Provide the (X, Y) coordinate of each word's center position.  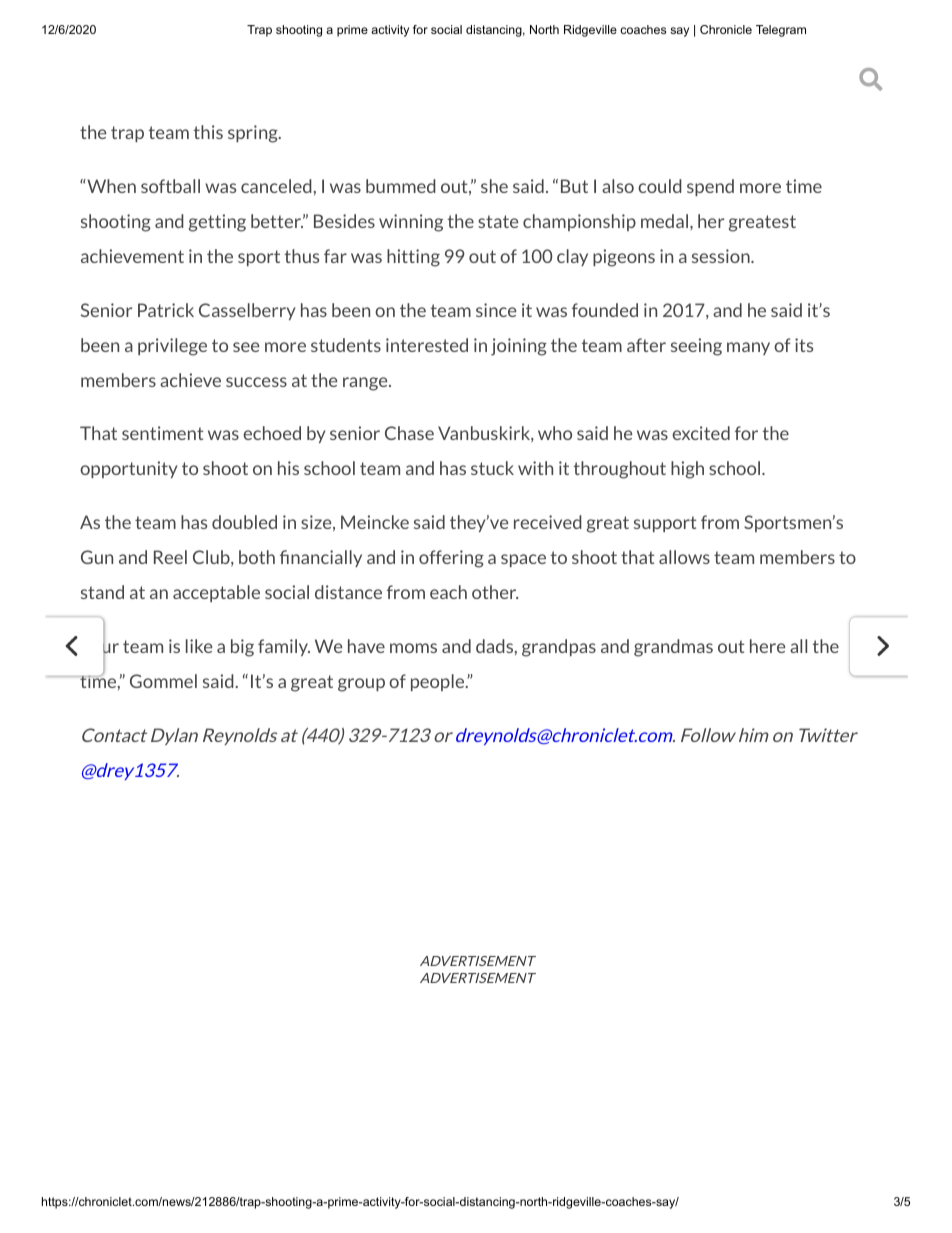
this (208, 132)
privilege (172, 347)
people (439, 682)
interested (427, 345)
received (548, 522)
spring (254, 134)
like (199, 646)
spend (710, 187)
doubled (244, 522)
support (665, 524)
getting (217, 223)
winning (411, 223)
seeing (696, 347)
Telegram (781, 31)
